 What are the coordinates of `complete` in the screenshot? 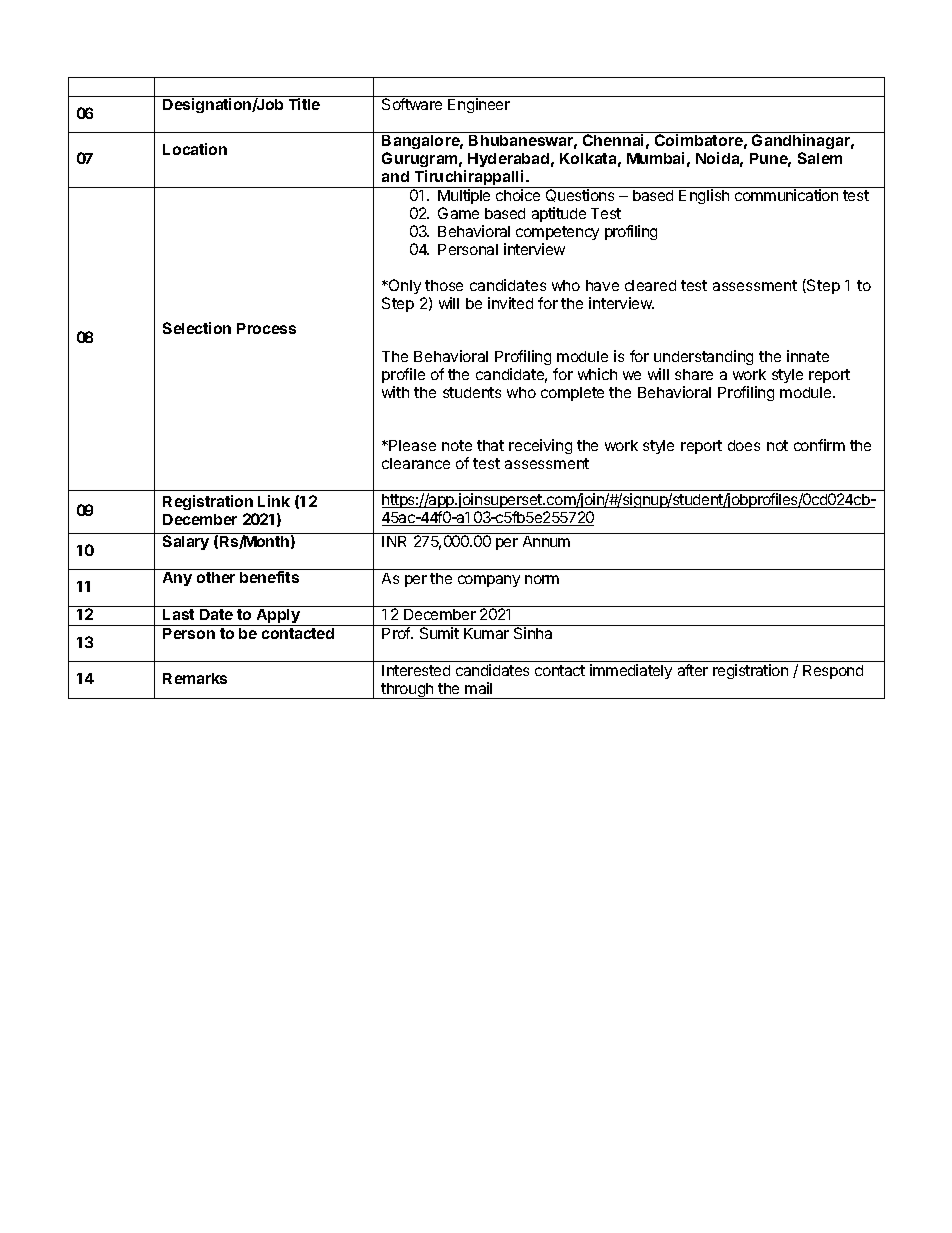 It's located at (572, 394).
